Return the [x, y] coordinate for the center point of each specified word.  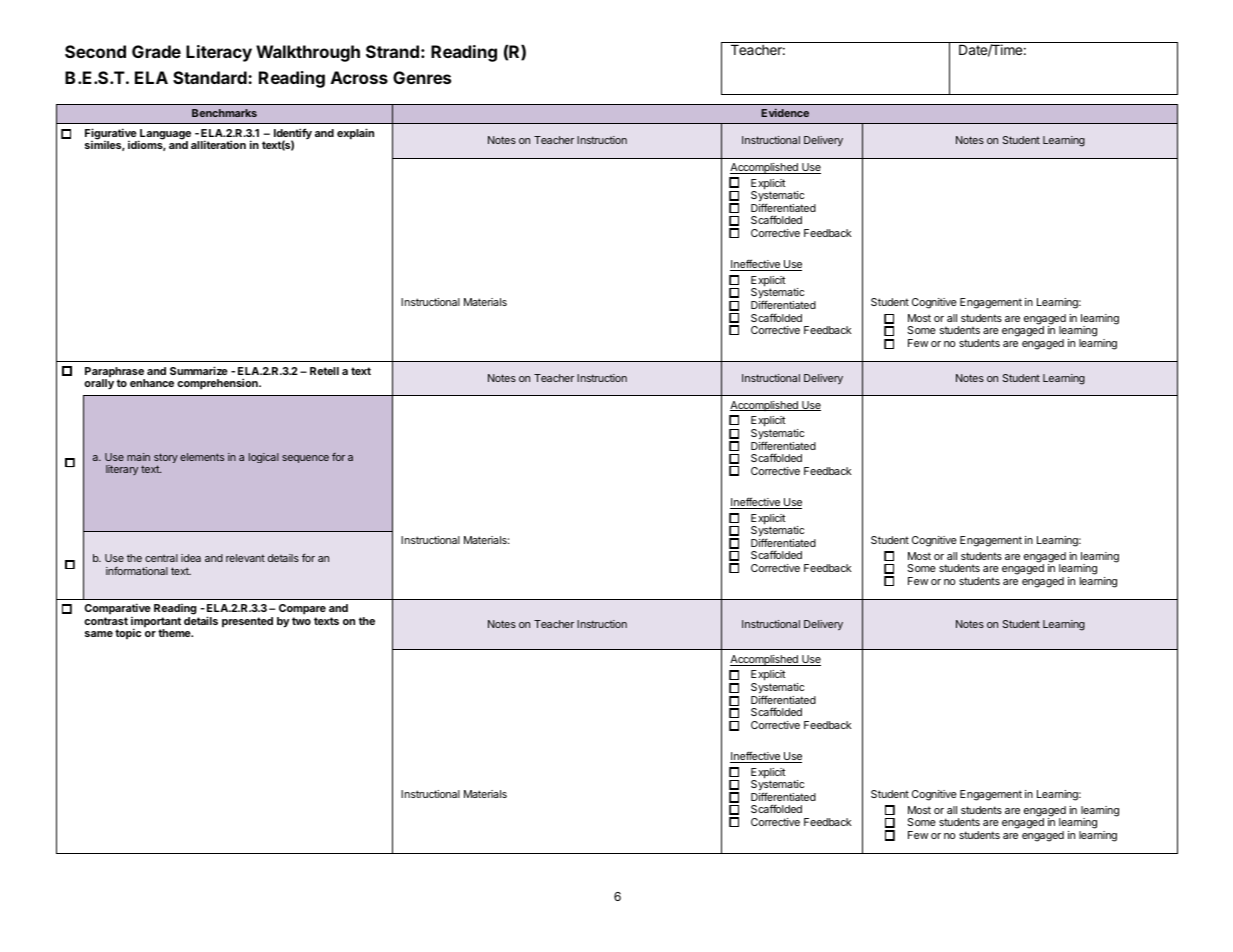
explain [355, 134]
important [156, 623]
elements [202, 457]
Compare [302, 609]
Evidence [785, 112]
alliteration [218, 144]
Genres [422, 77]
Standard [211, 77]
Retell [324, 371]
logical [264, 458]
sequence [305, 459]
